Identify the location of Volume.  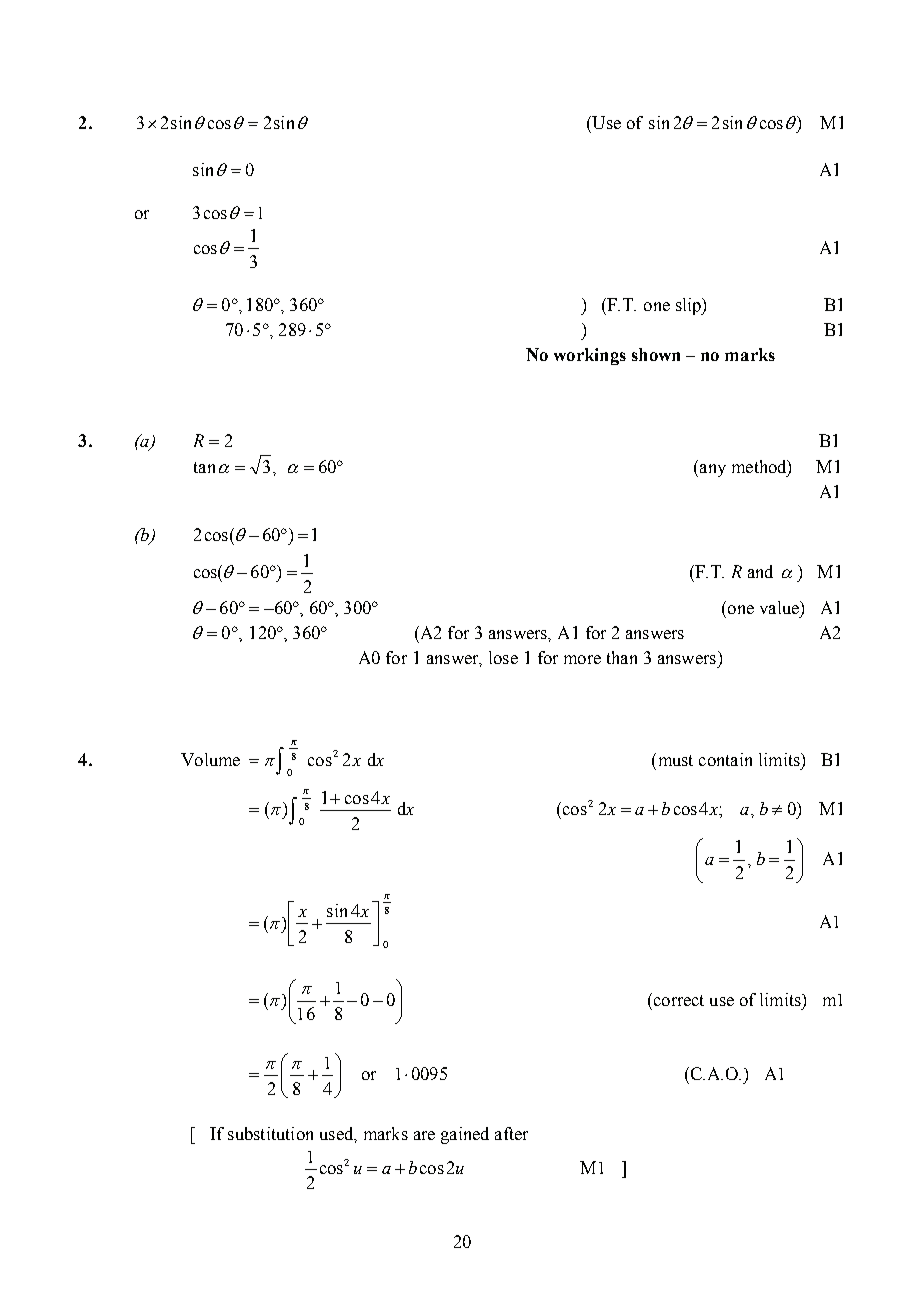
(210, 759).
